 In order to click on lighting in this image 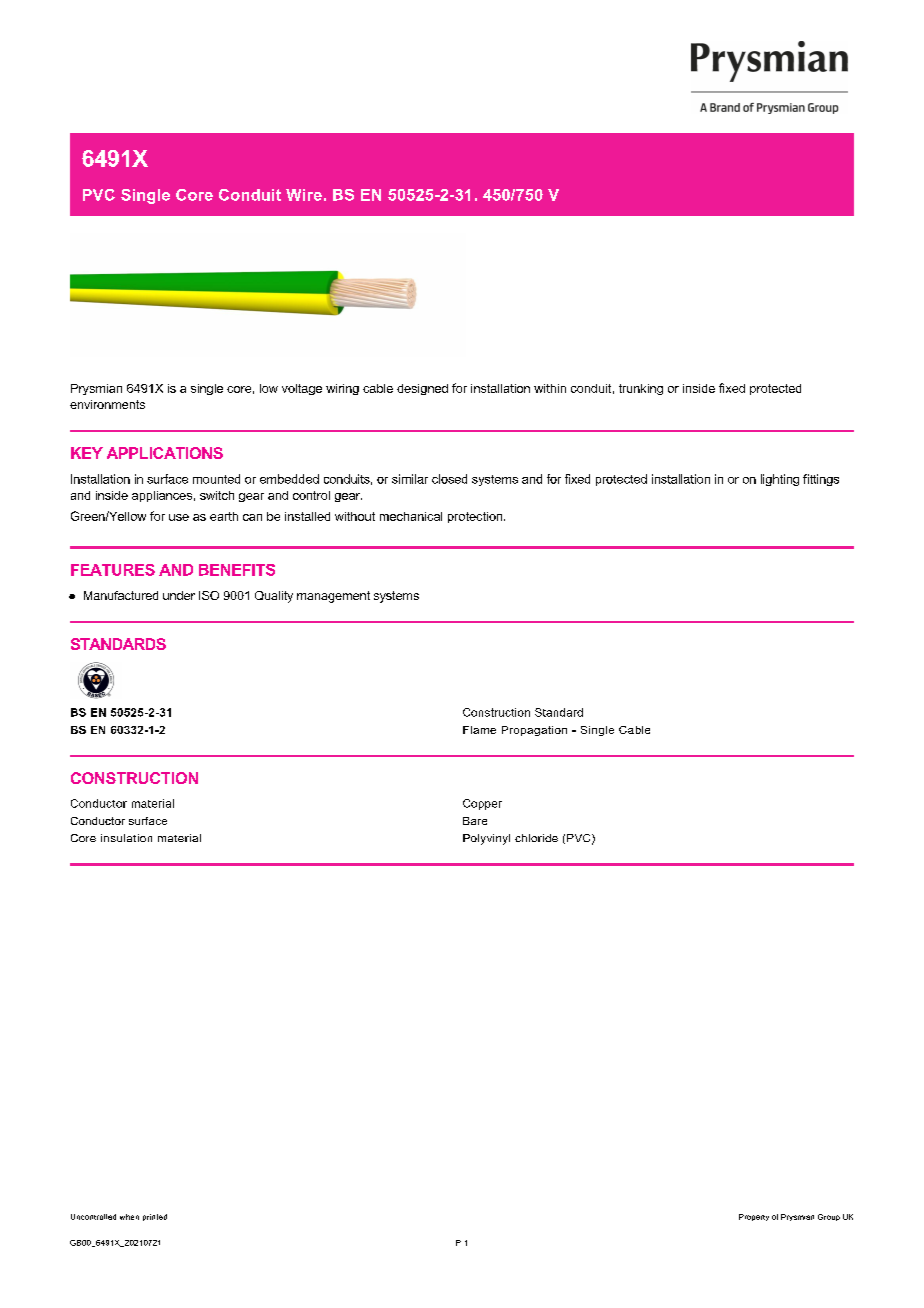, I will do `click(780, 480)`.
